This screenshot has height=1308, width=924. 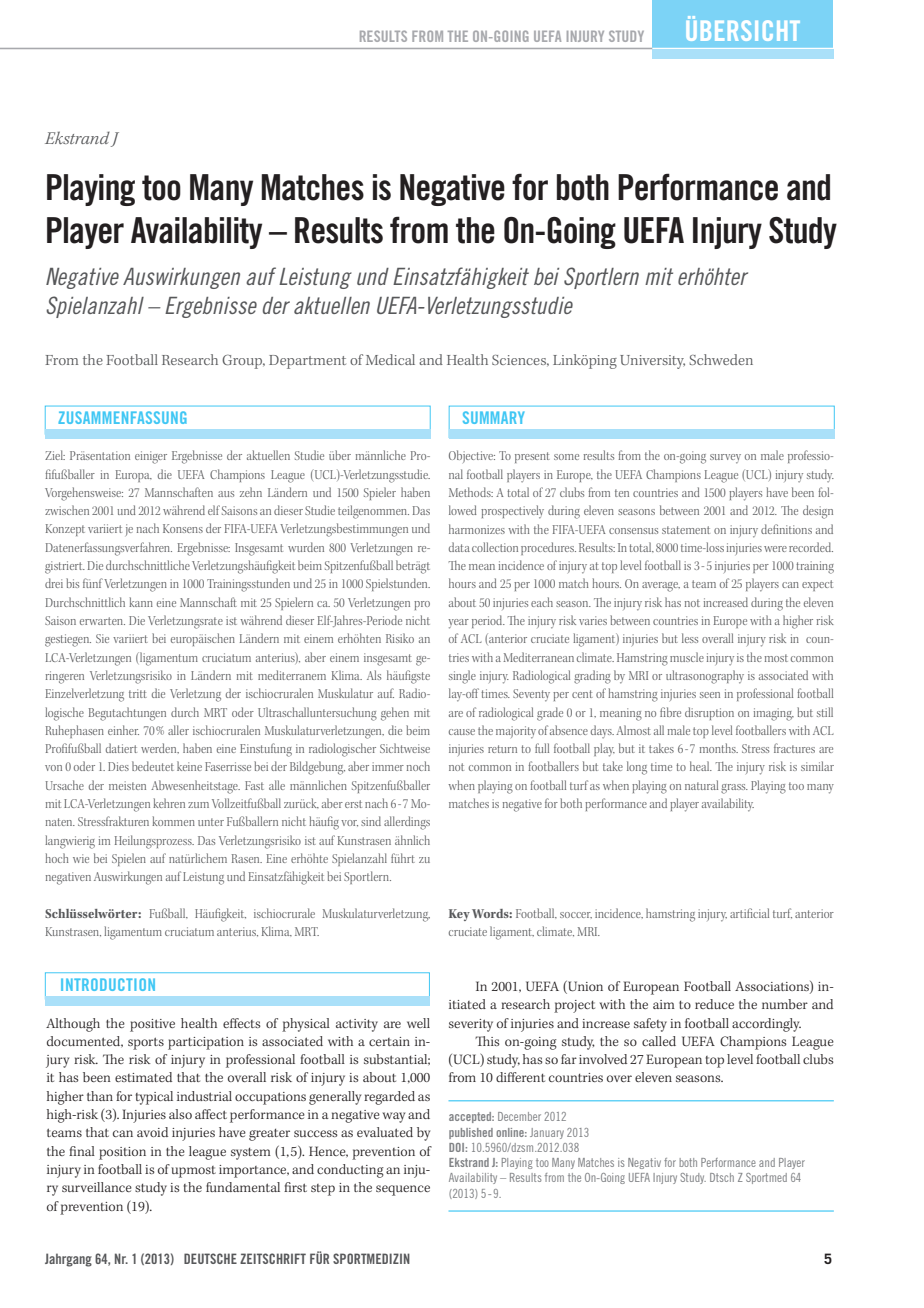 I want to click on ultrasonography, so click(x=705, y=677).
